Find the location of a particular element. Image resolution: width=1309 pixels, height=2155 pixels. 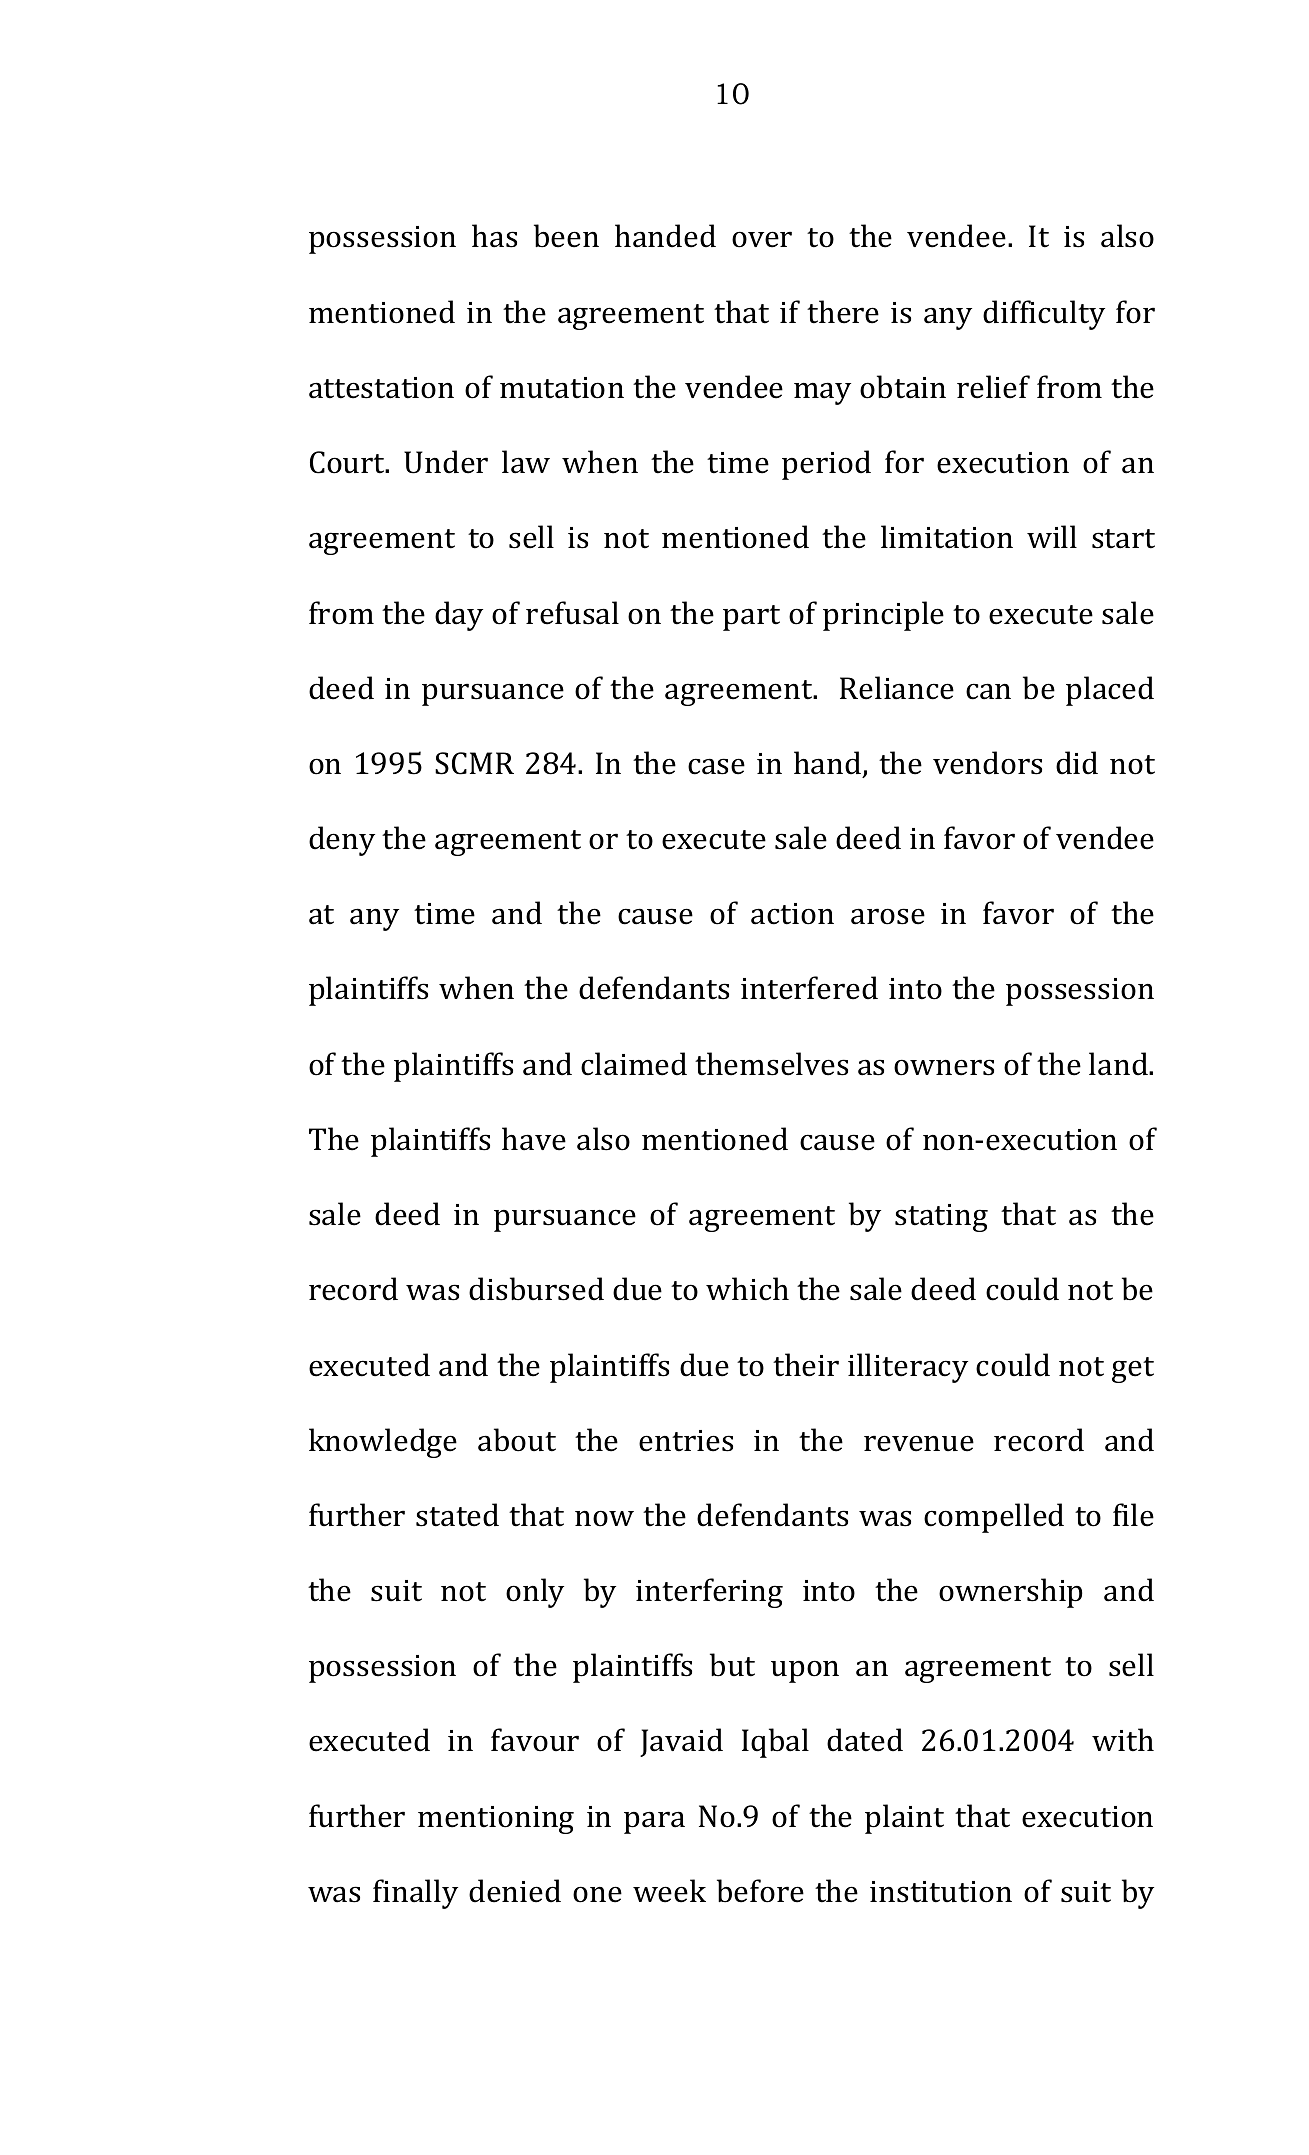

before is located at coordinates (760, 1891).
